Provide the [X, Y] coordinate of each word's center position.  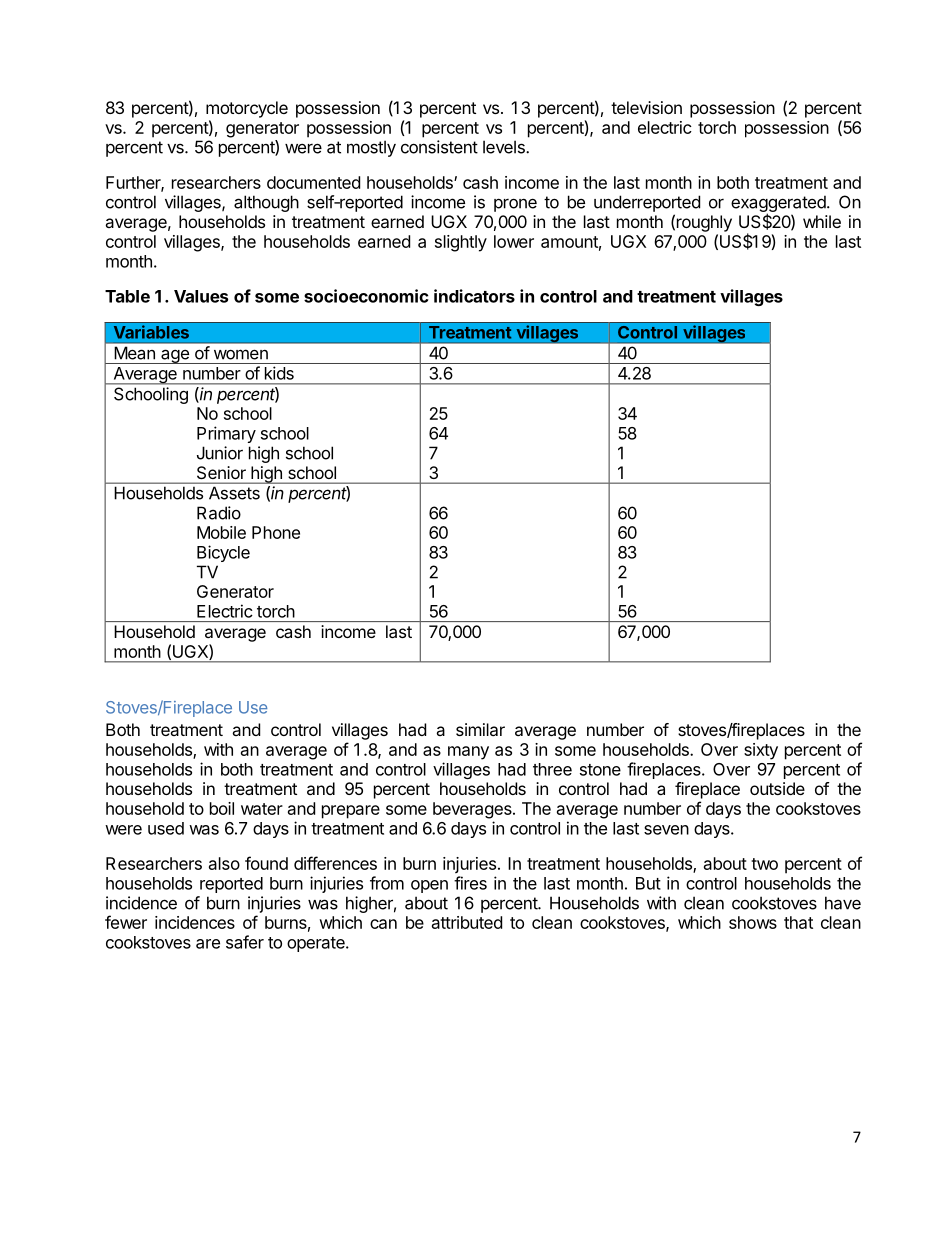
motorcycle [247, 109]
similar [480, 729]
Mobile [221, 532]
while [822, 221]
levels [505, 147]
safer [245, 942]
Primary [226, 434]
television [646, 107]
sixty [761, 751]
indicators [474, 296]
